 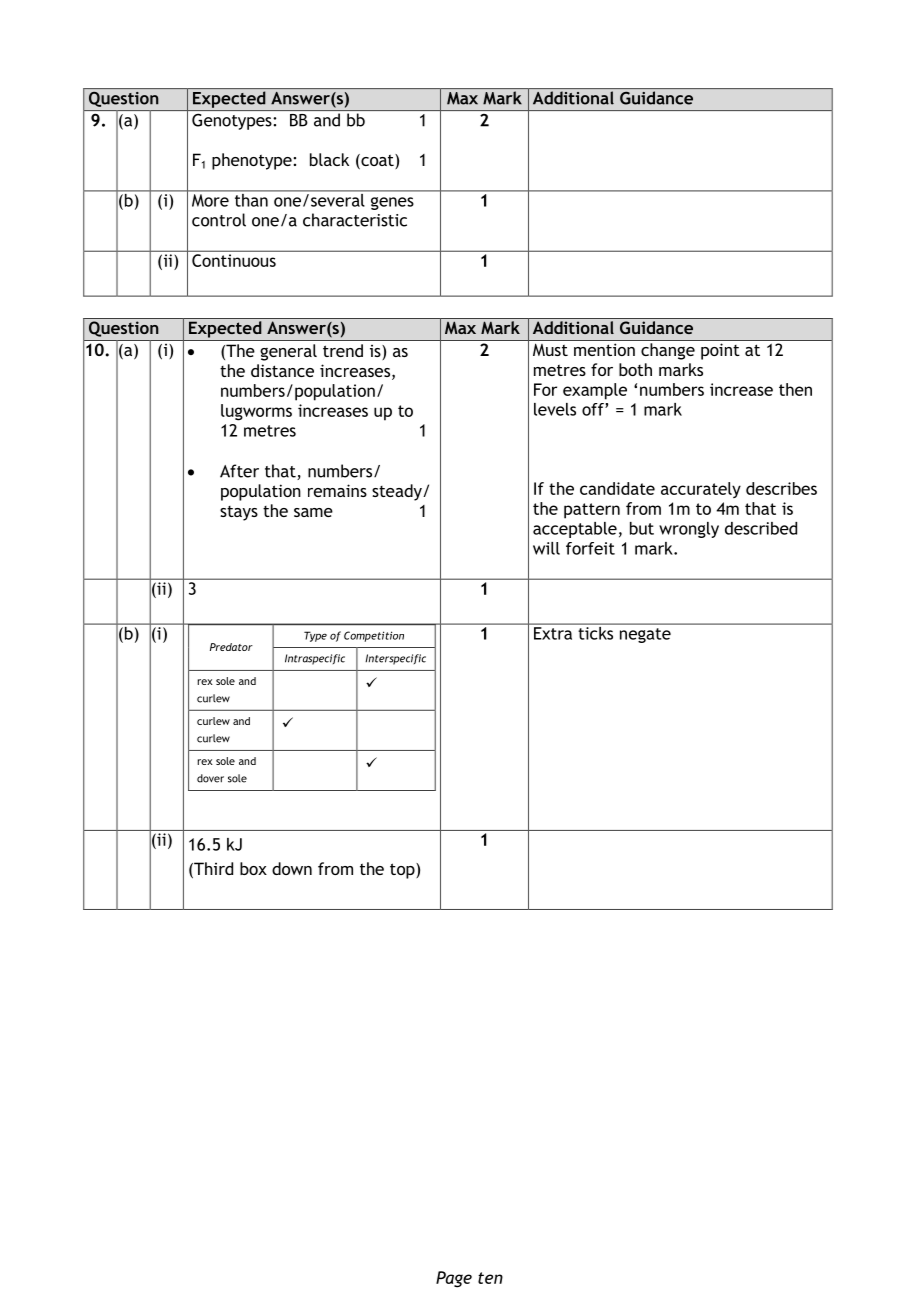 I want to click on Page, so click(x=454, y=1279).
